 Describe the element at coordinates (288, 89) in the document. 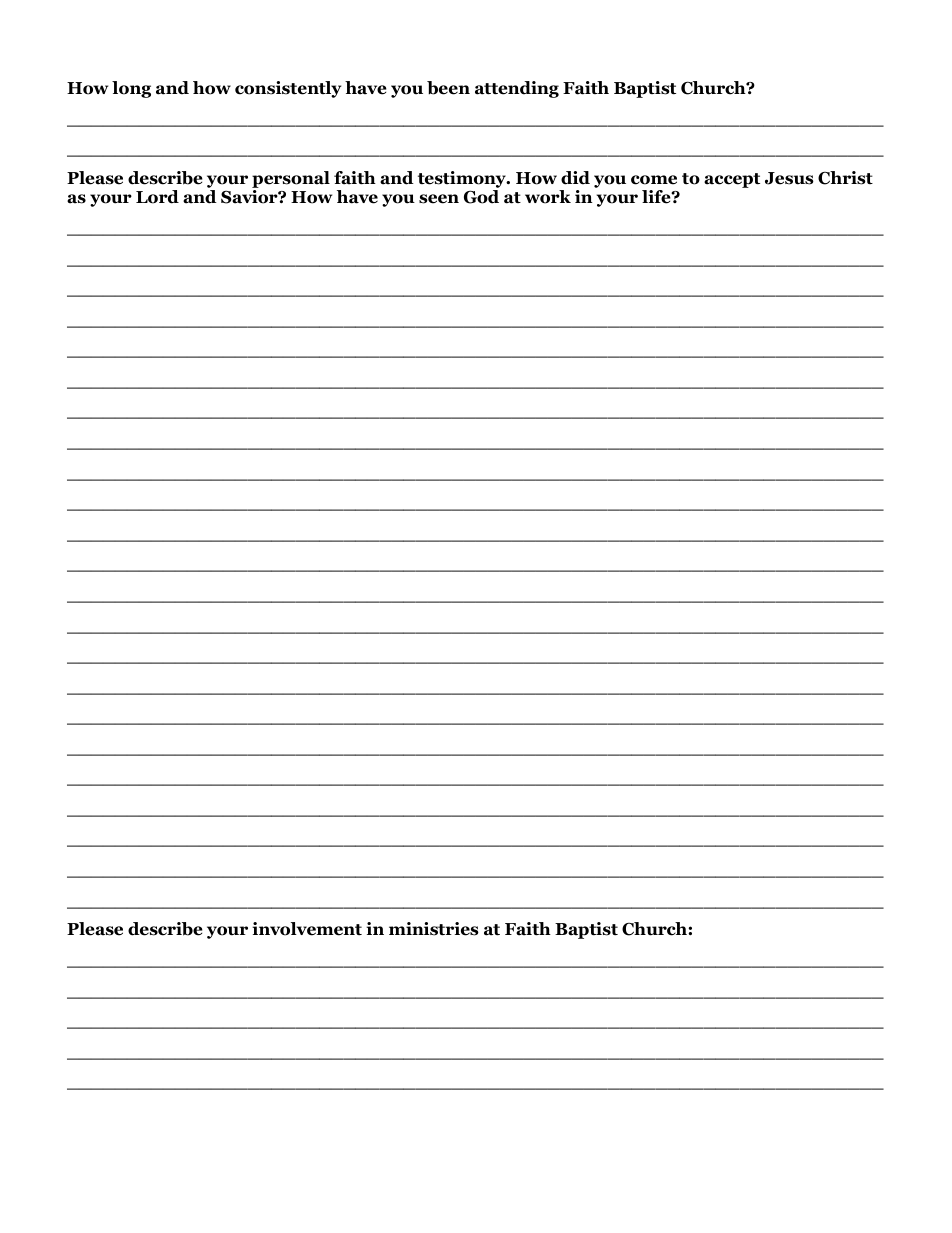

I see `consistently` at that location.
